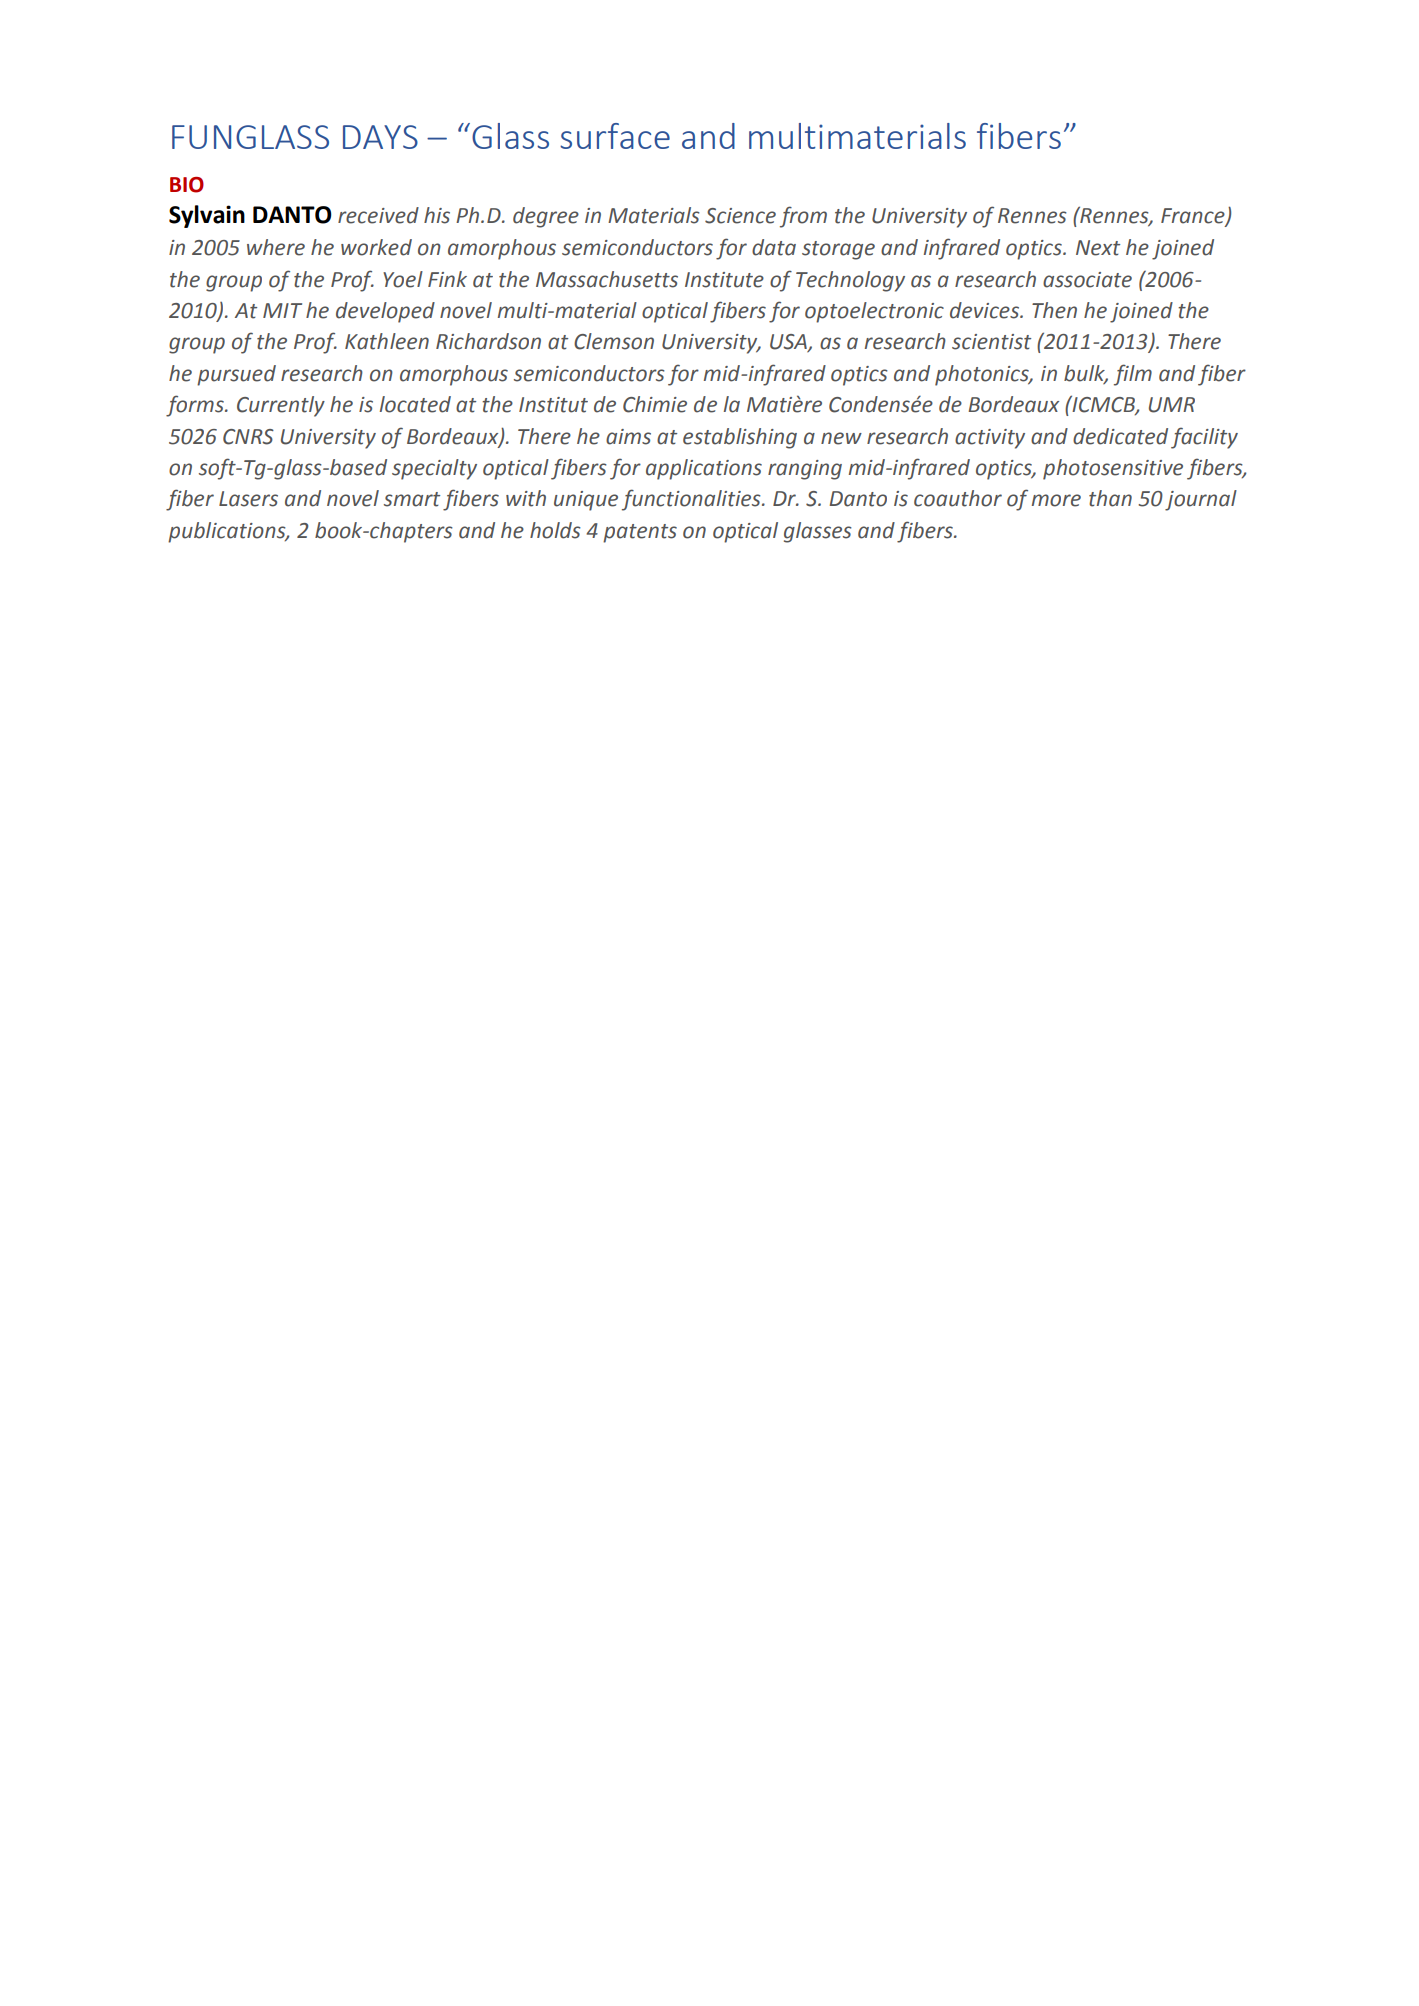  Describe the element at coordinates (615, 136) in the screenshot. I see `surface` at that location.
